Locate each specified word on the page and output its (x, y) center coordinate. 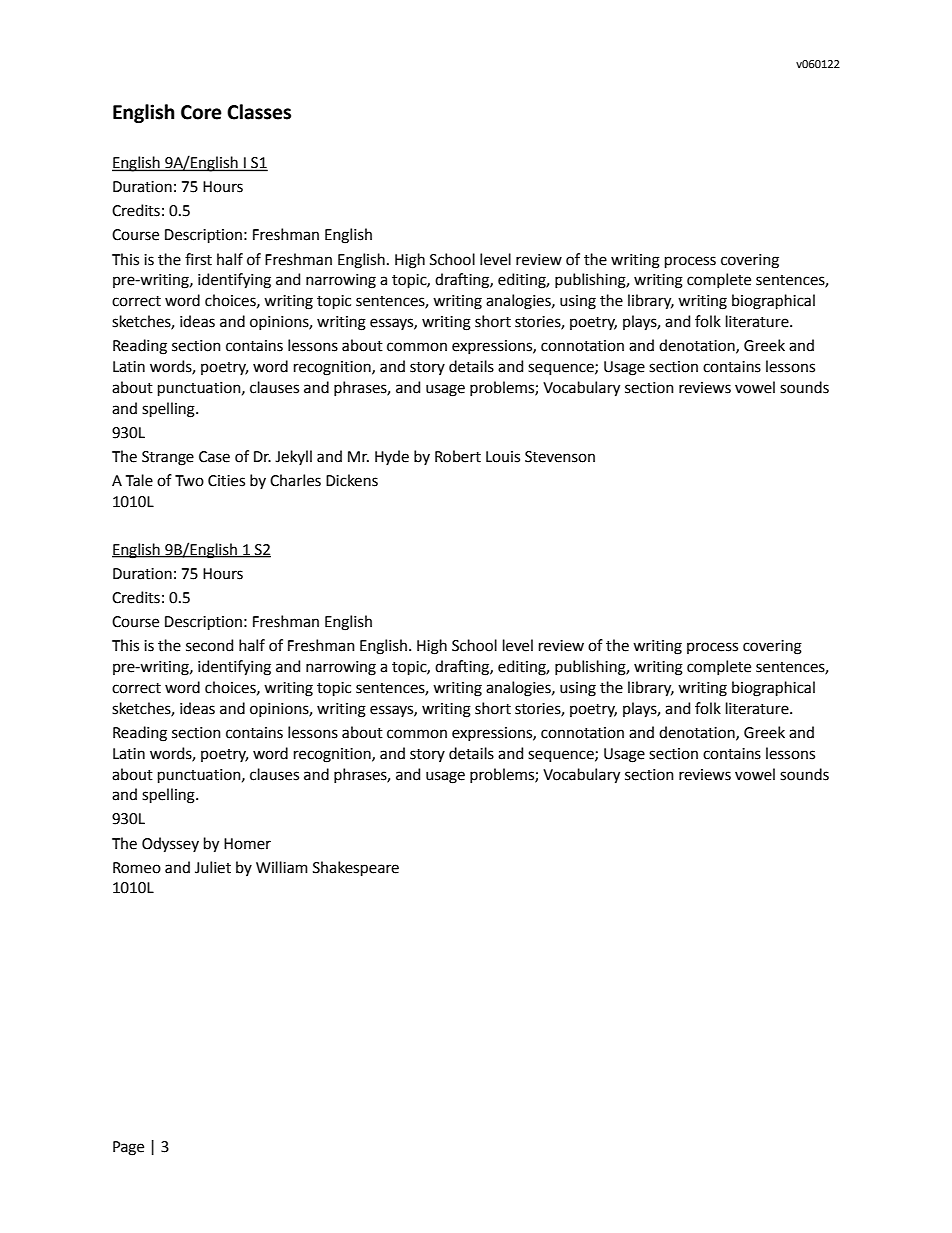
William (282, 867)
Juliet (213, 867)
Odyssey (170, 845)
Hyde (392, 457)
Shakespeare (356, 868)
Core (201, 112)
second (209, 645)
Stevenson (560, 457)
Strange (168, 458)
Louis (503, 457)
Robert (458, 456)
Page (128, 1148)
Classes (259, 112)
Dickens (352, 480)
